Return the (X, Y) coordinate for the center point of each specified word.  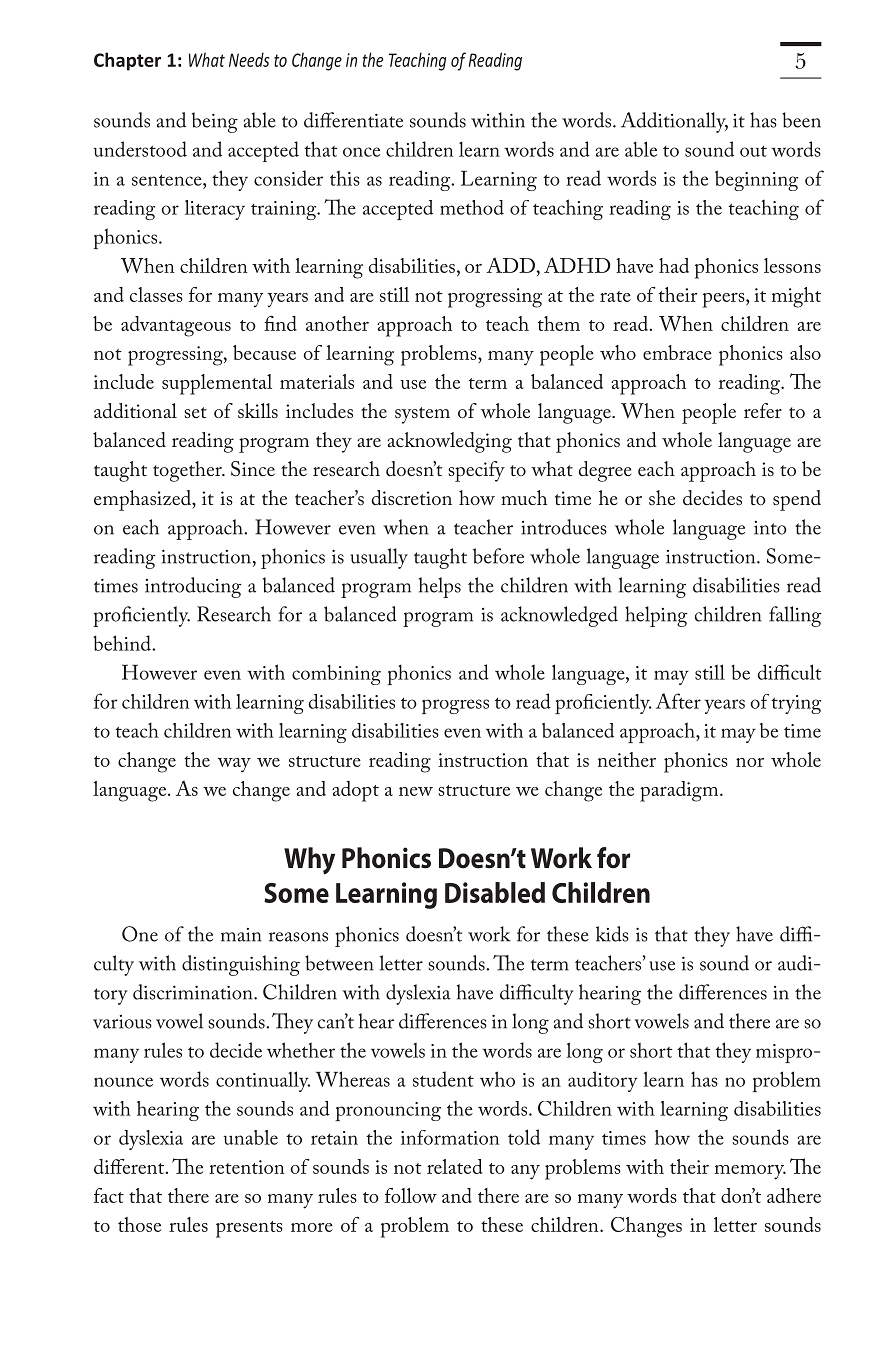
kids (612, 934)
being (215, 122)
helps (440, 587)
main (241, 935)
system (422, 415)
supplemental (217, 384)
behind (123, 643)
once (361, 152)
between (339, 963)
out (753, 151)
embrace (677, 352)
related (454, 1166)
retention (247, 1167)
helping (656, 616)
